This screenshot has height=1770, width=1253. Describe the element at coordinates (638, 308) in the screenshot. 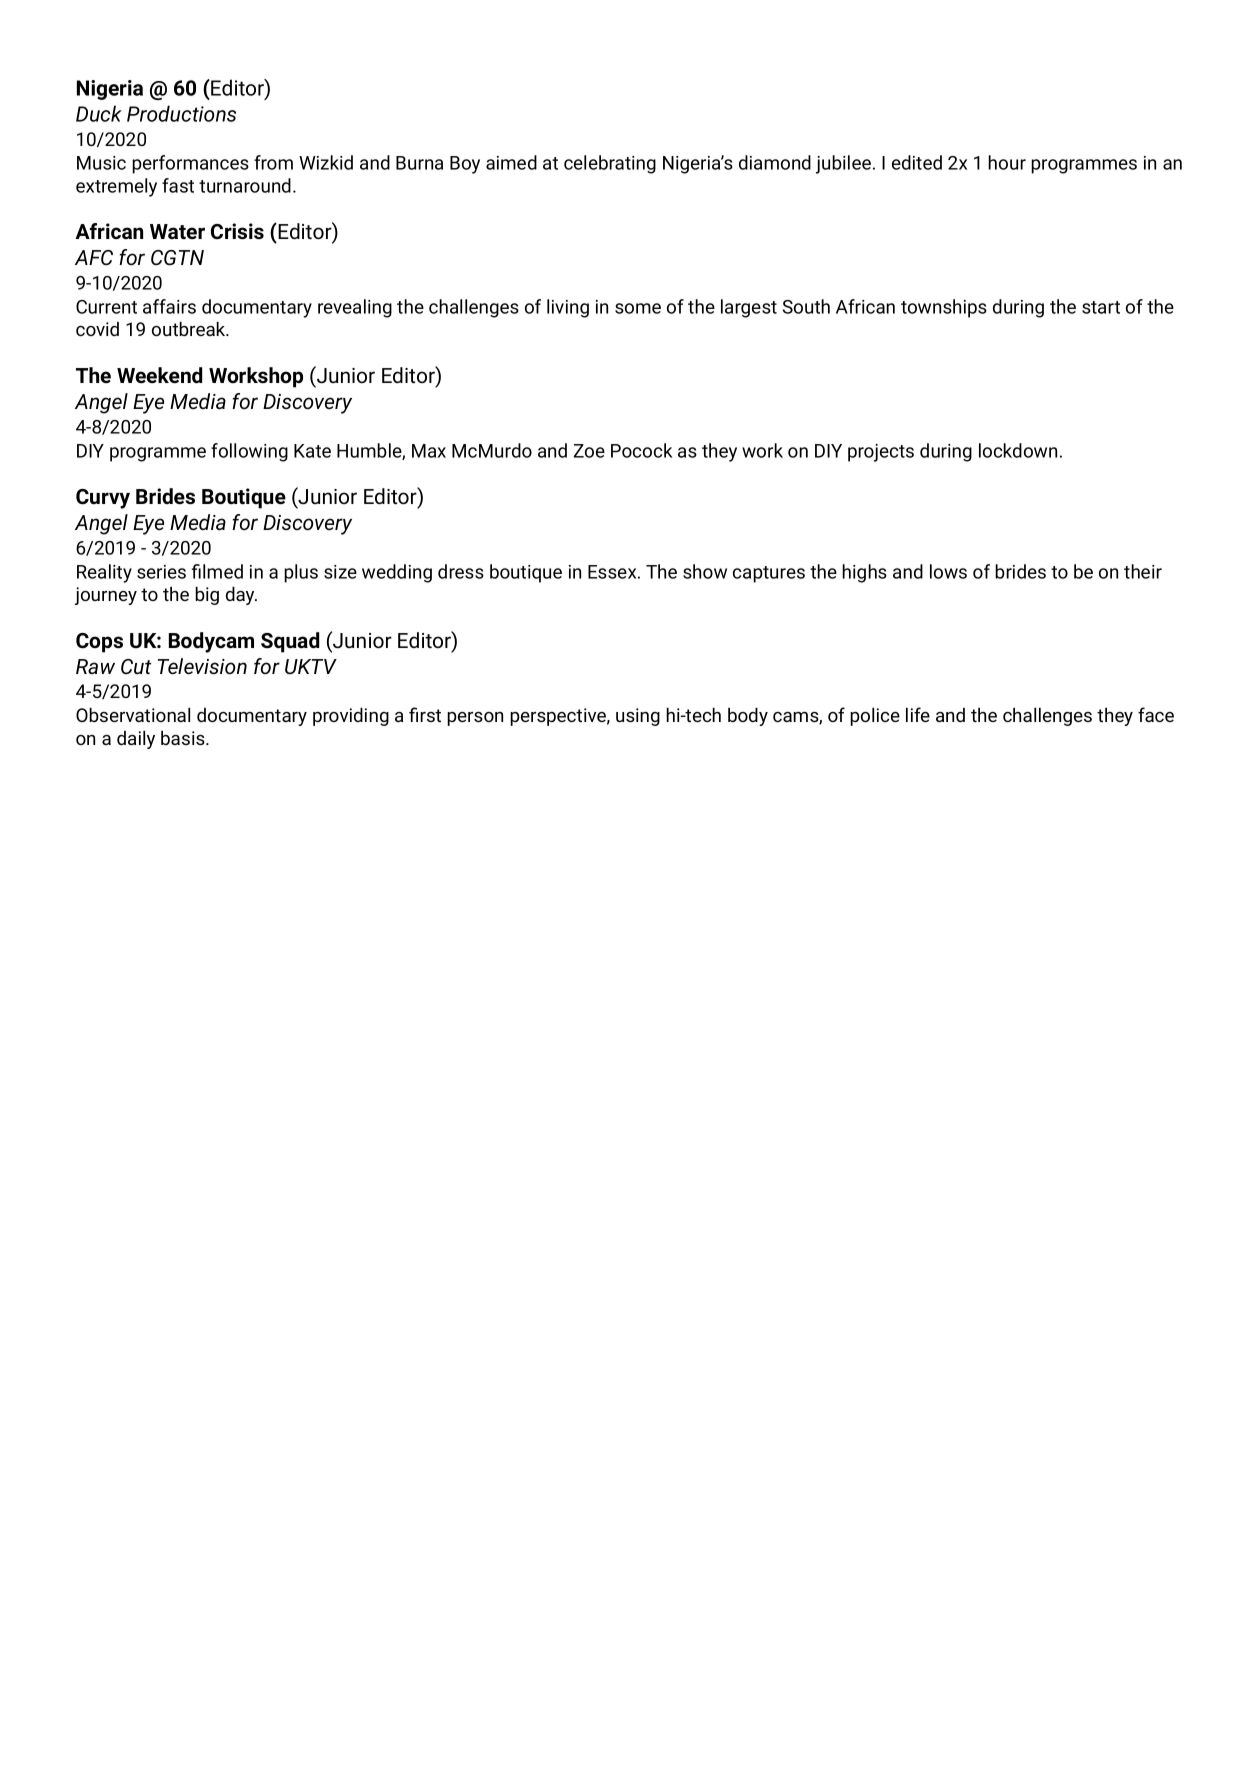

I see `some` at that location.
